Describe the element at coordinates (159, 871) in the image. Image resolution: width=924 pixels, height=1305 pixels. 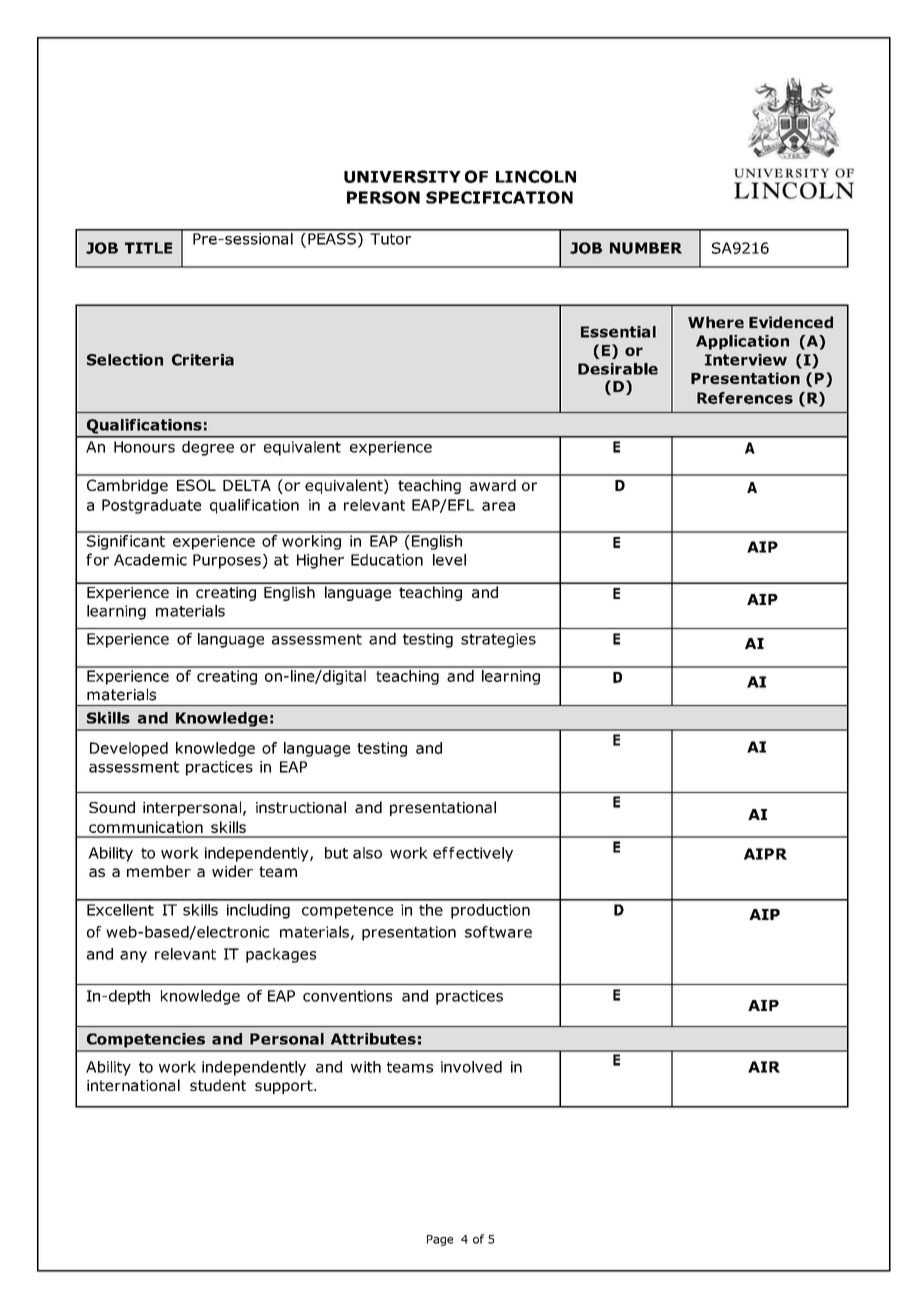
I see `member` at that location.
